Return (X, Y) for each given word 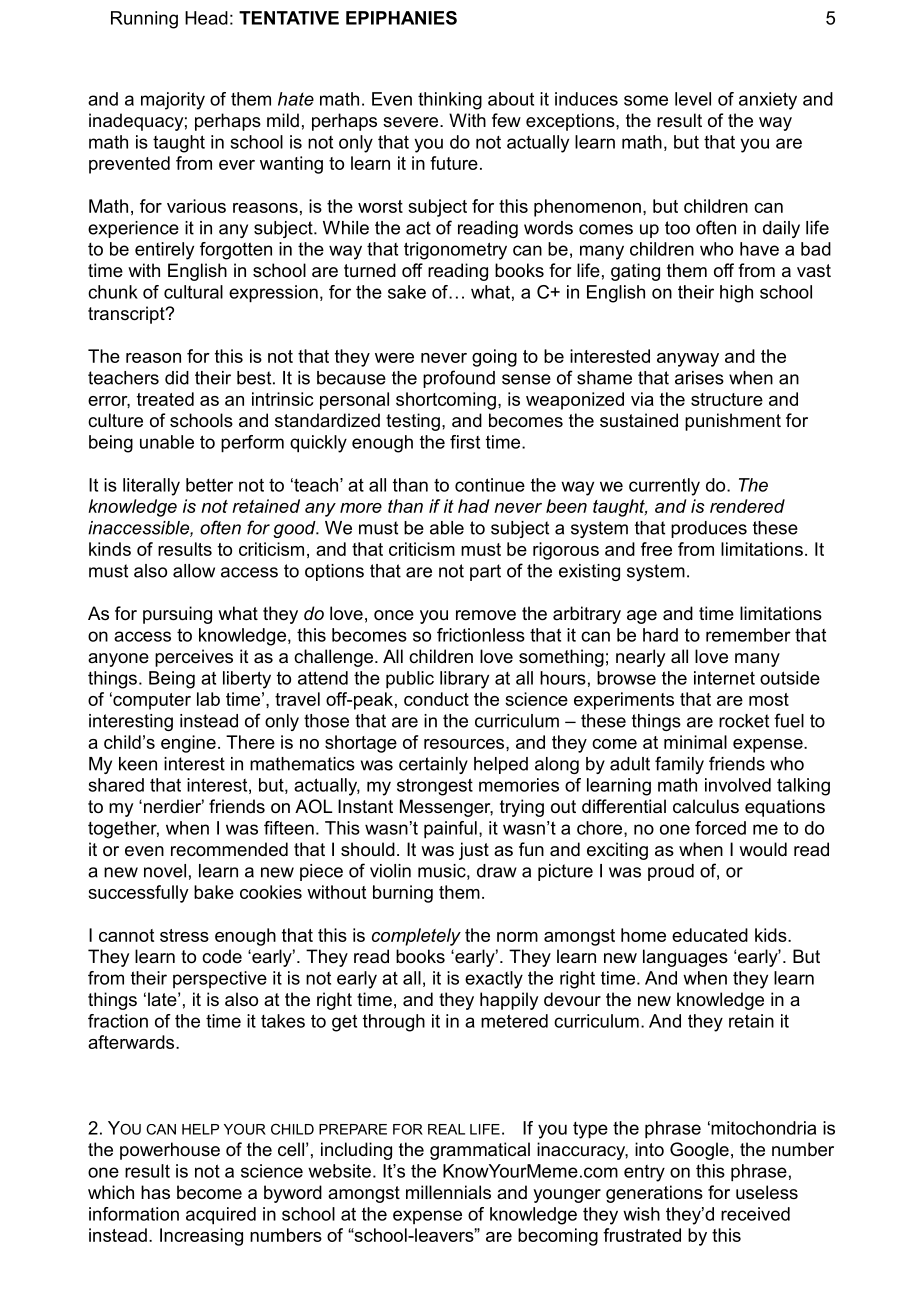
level (693, 99)
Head (206, 18)
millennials (448, 1192)
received (755, 1214)
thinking (450, 101)
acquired (221, 1216)
